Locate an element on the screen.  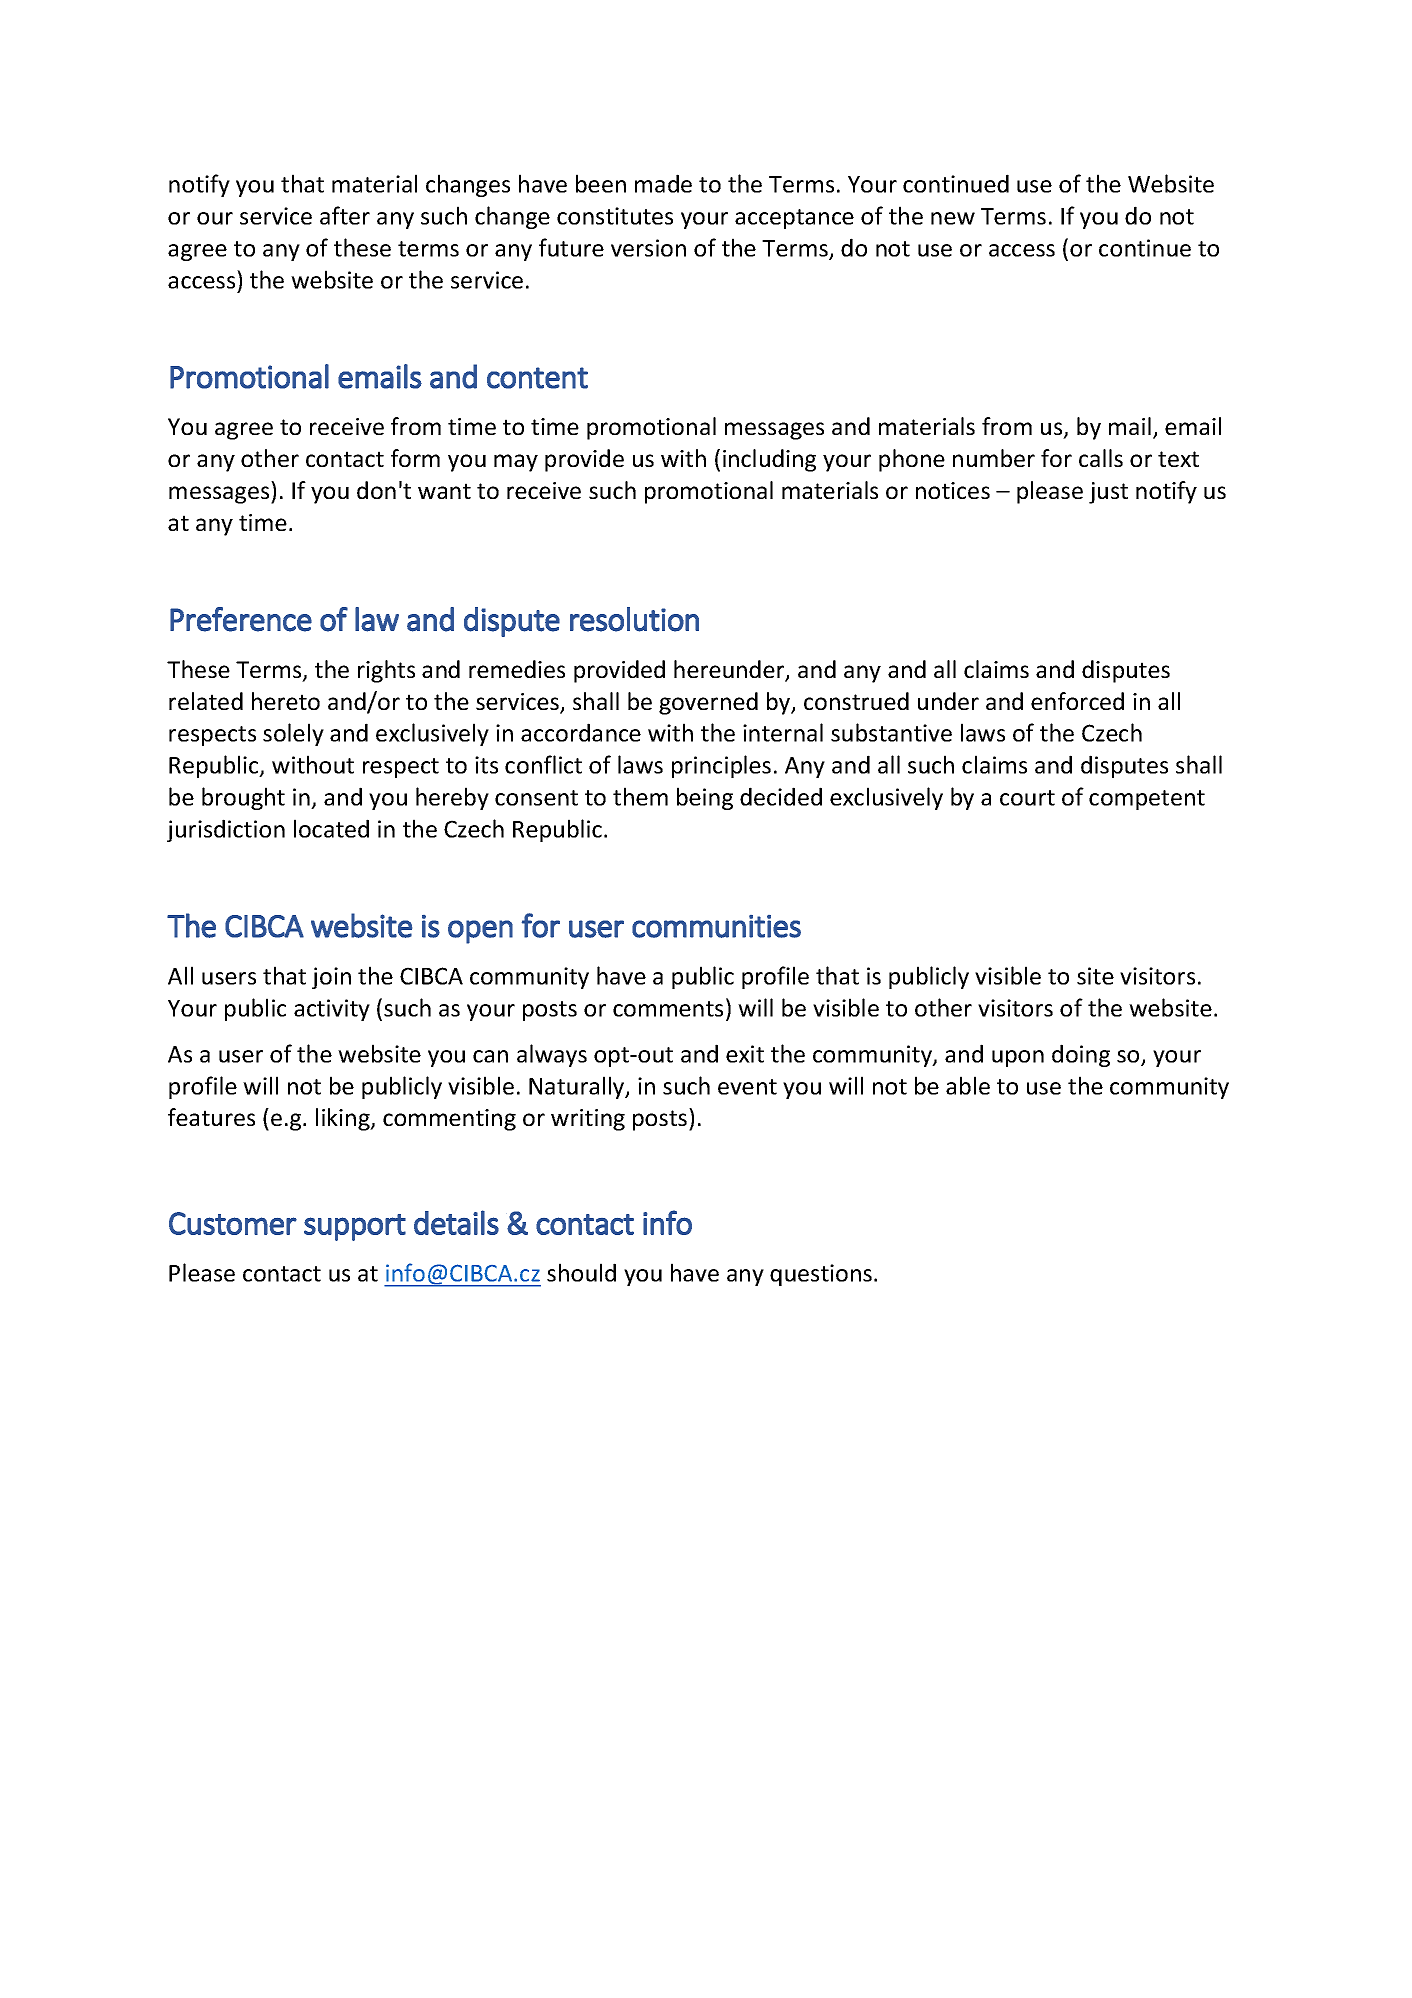
support is located at coordinates (355, 1227).
